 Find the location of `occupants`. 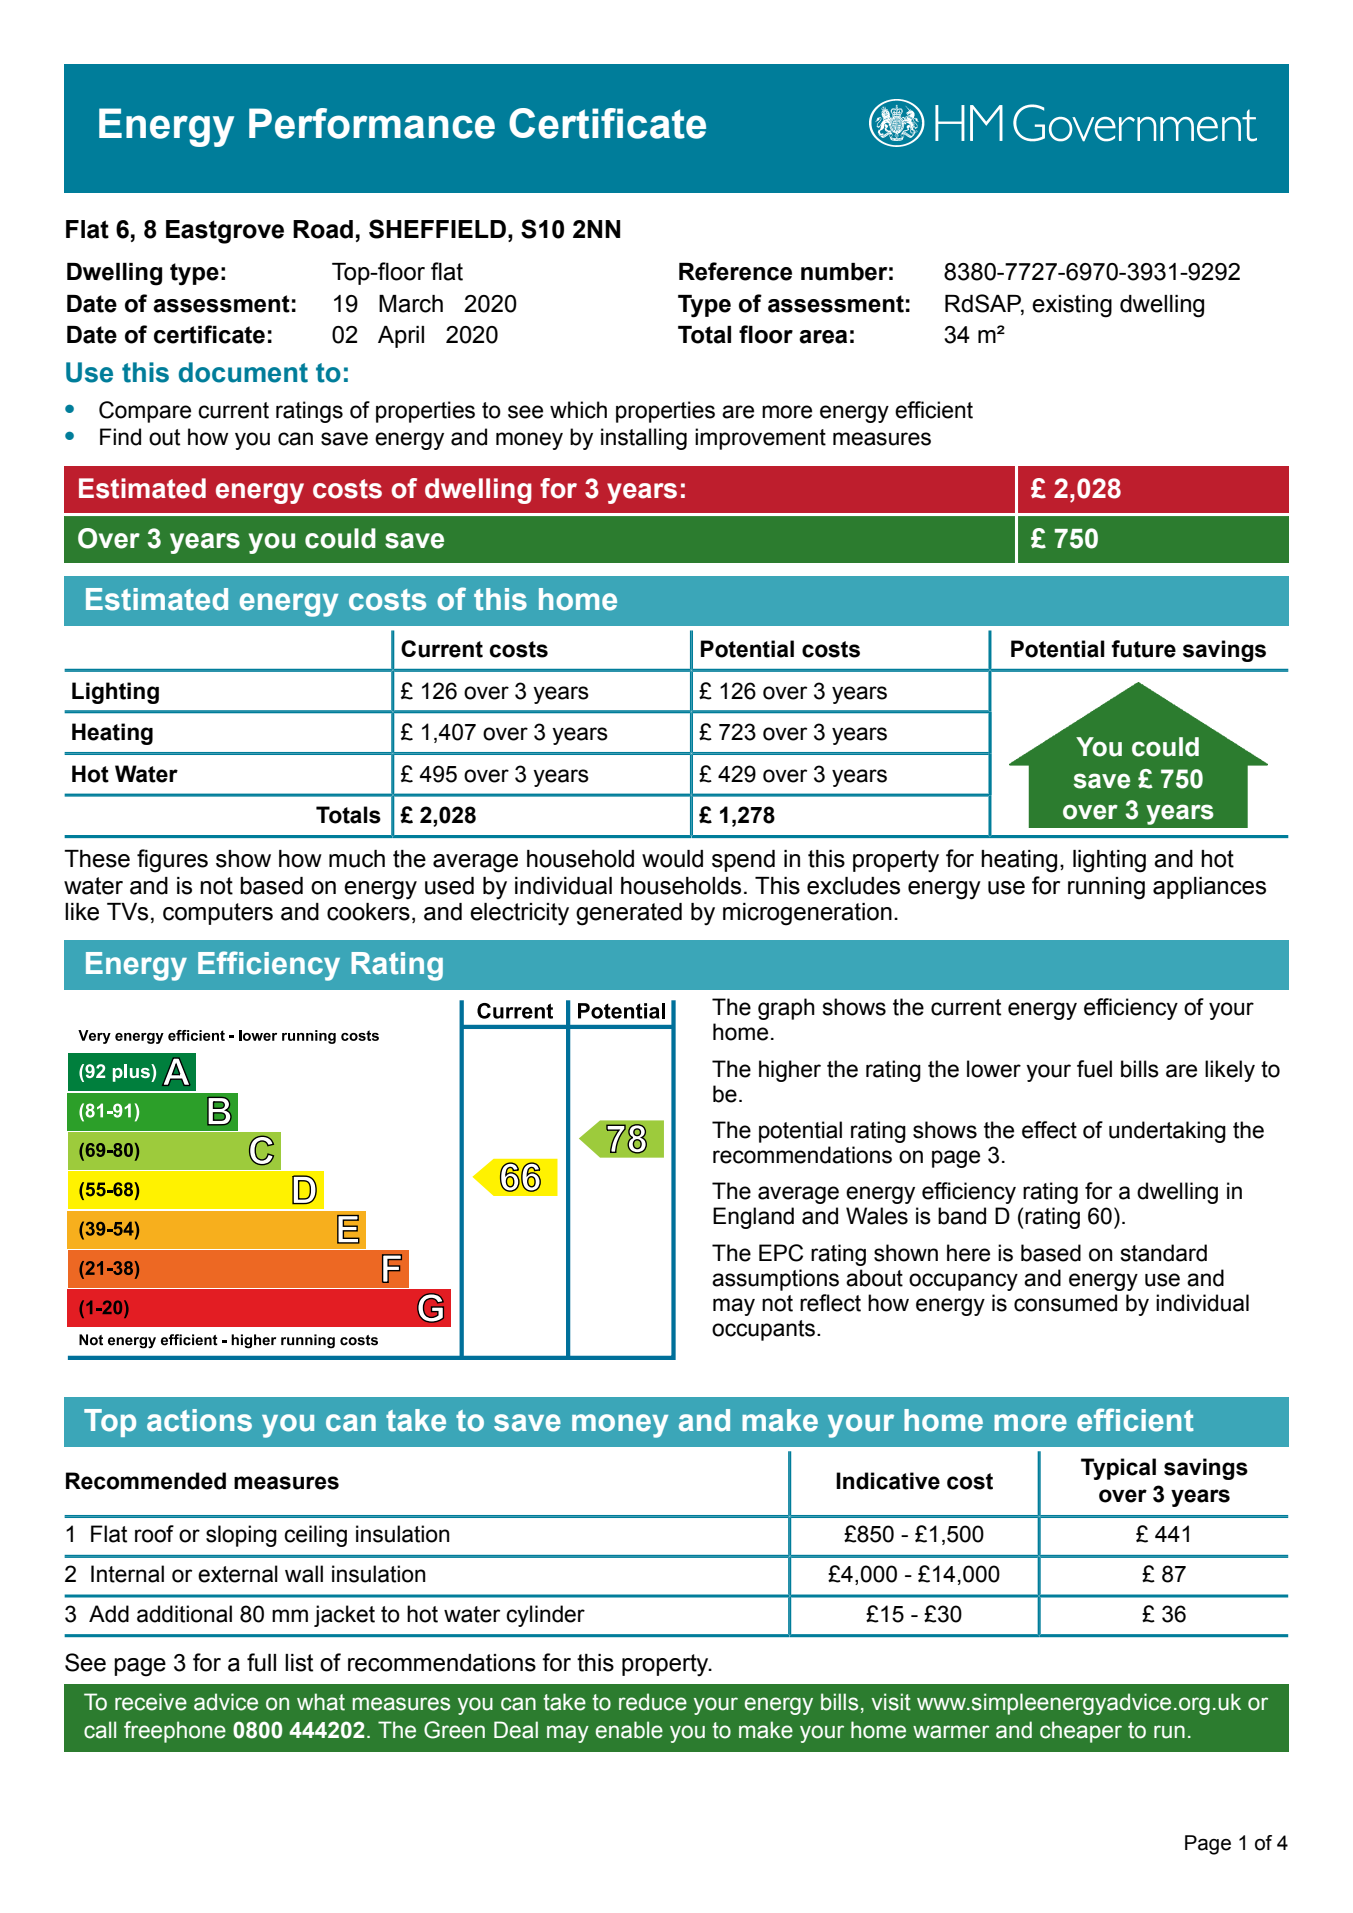

occupants is located at coordinates (763, 1330).
